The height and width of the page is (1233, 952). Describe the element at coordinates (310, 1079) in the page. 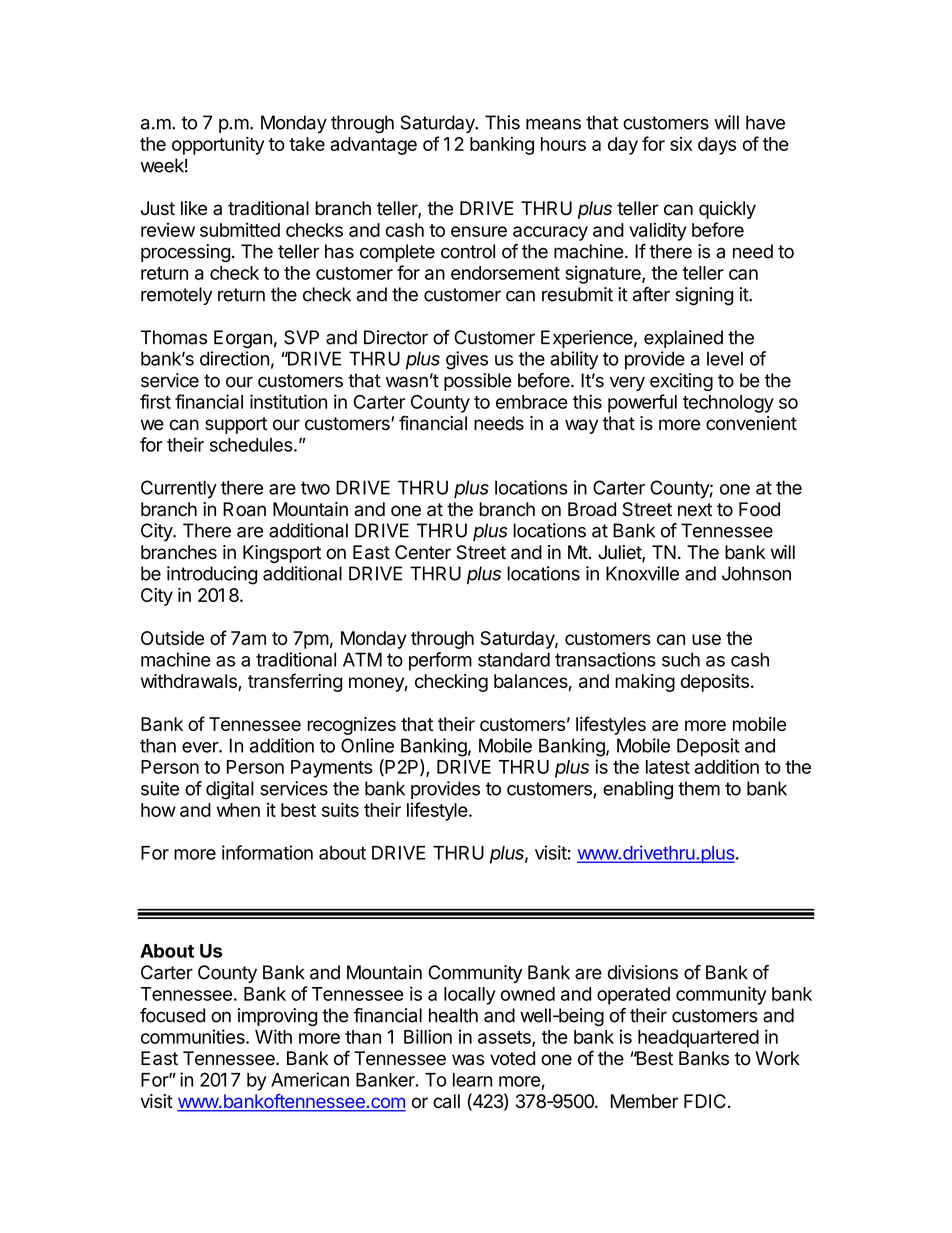

I see `American` at that location.
